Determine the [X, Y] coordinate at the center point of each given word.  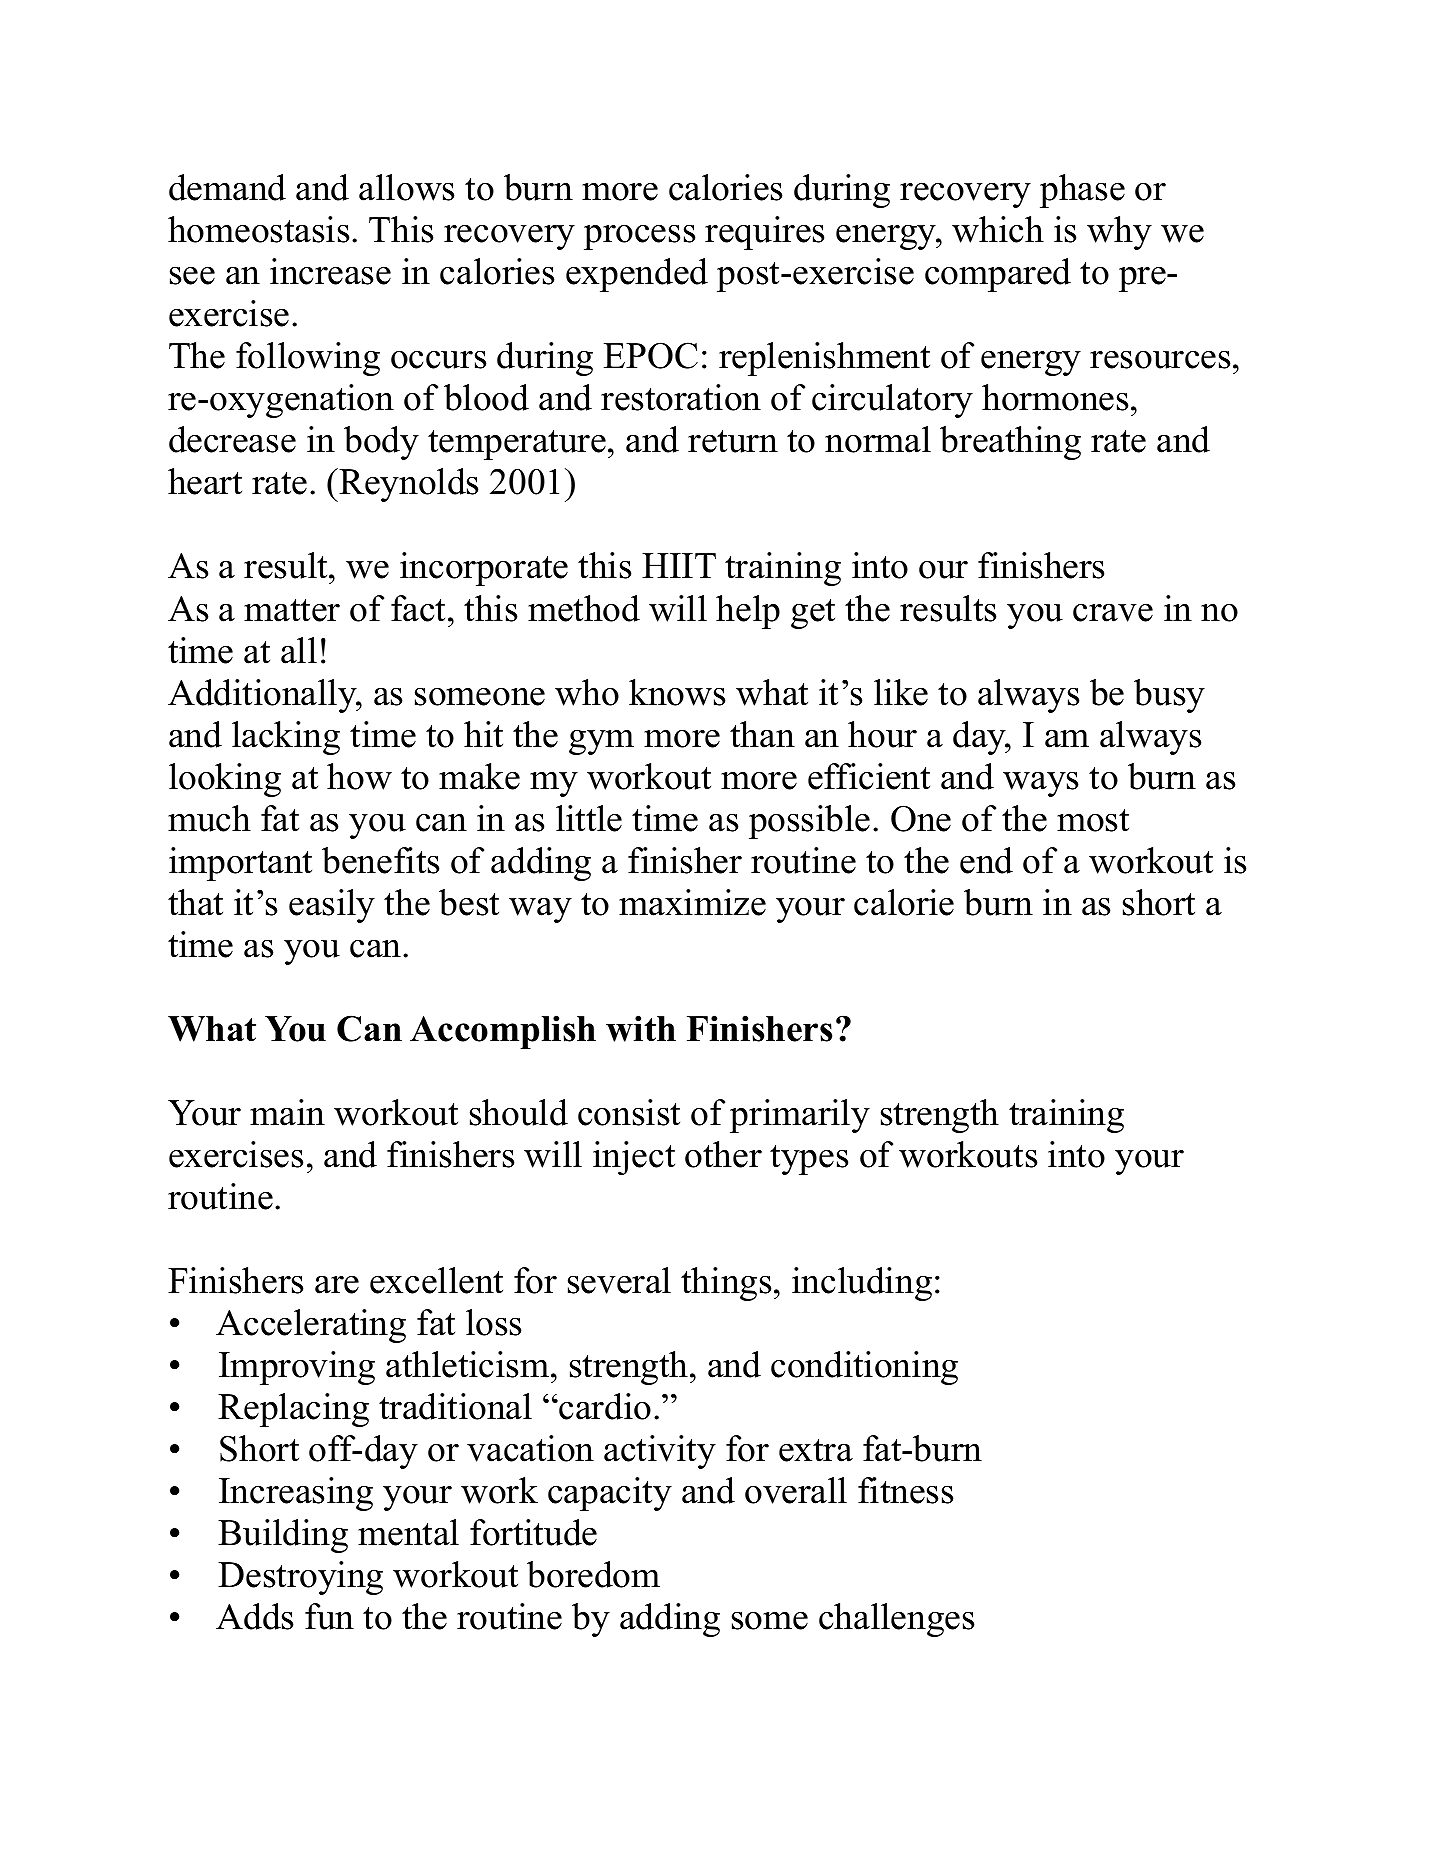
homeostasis [258, 229]
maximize [692, 902]
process [639, 237]
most [1093, 820]
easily [332, 906]
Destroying [300, 1578]
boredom [593, 1574]
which [998, 229]
